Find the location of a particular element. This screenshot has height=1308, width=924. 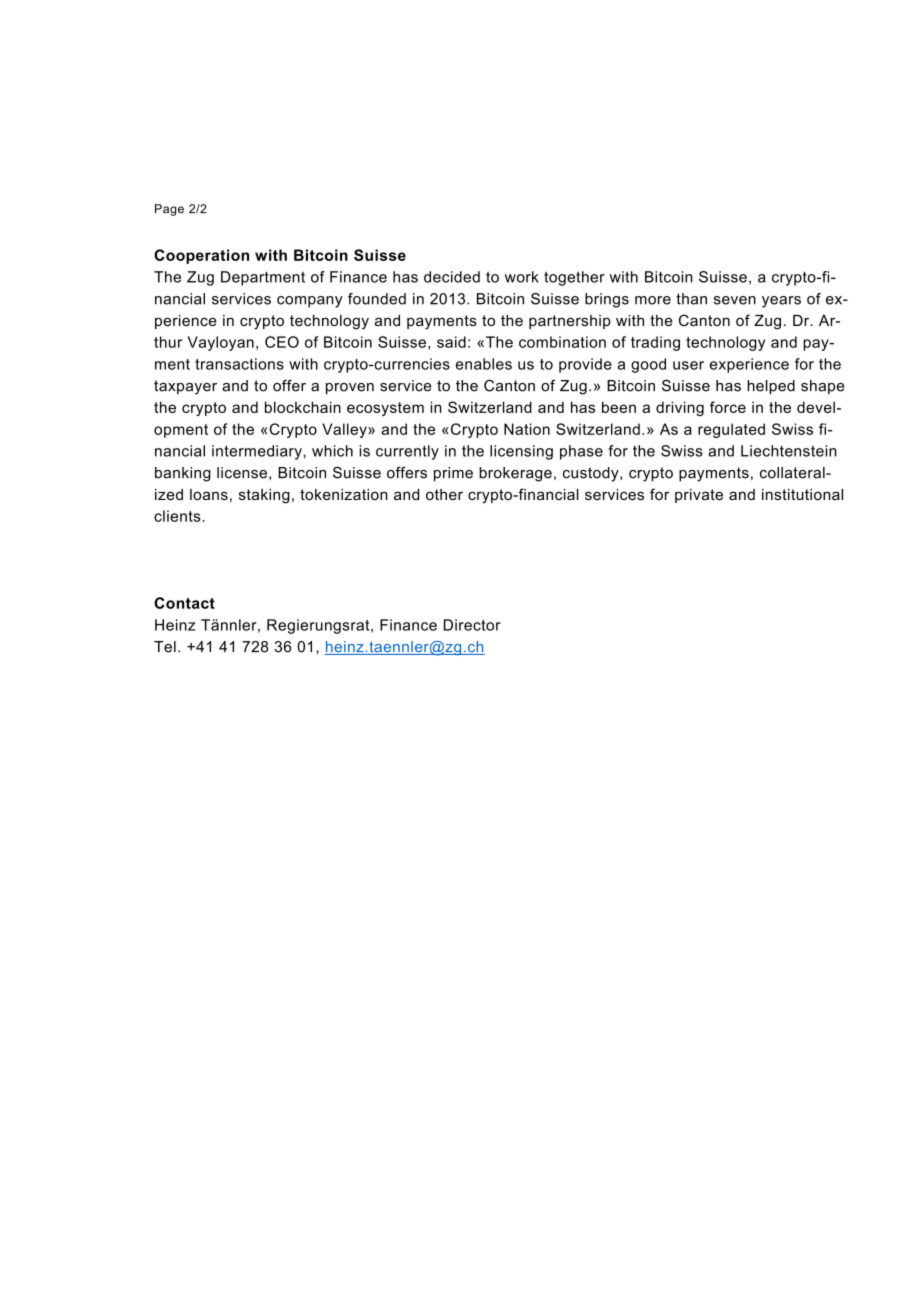

seven is located at coordinates (735, 300).
